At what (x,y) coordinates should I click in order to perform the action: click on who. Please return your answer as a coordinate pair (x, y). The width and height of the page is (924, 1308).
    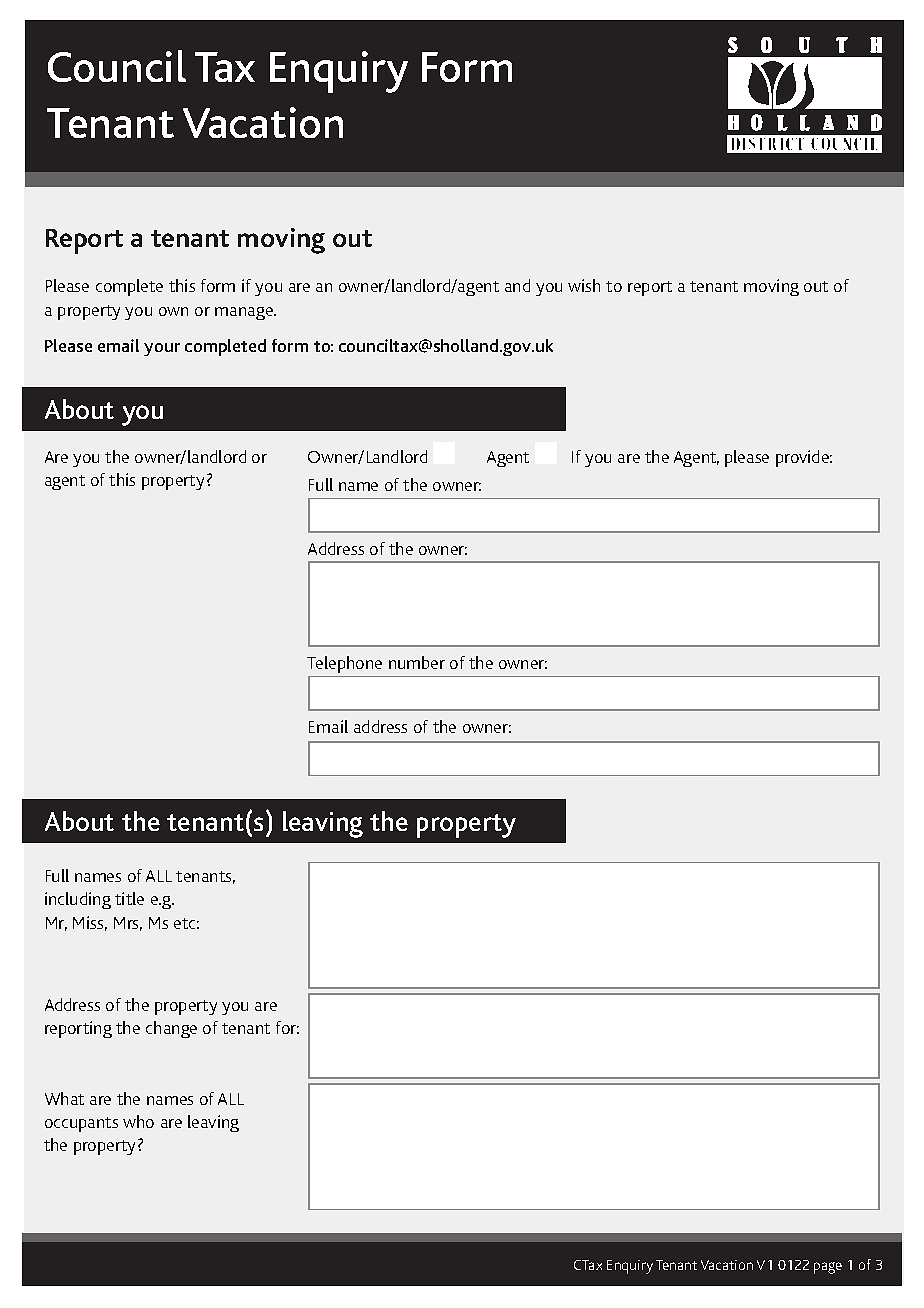
    Looking at the image, I should click on (138, 1121).
